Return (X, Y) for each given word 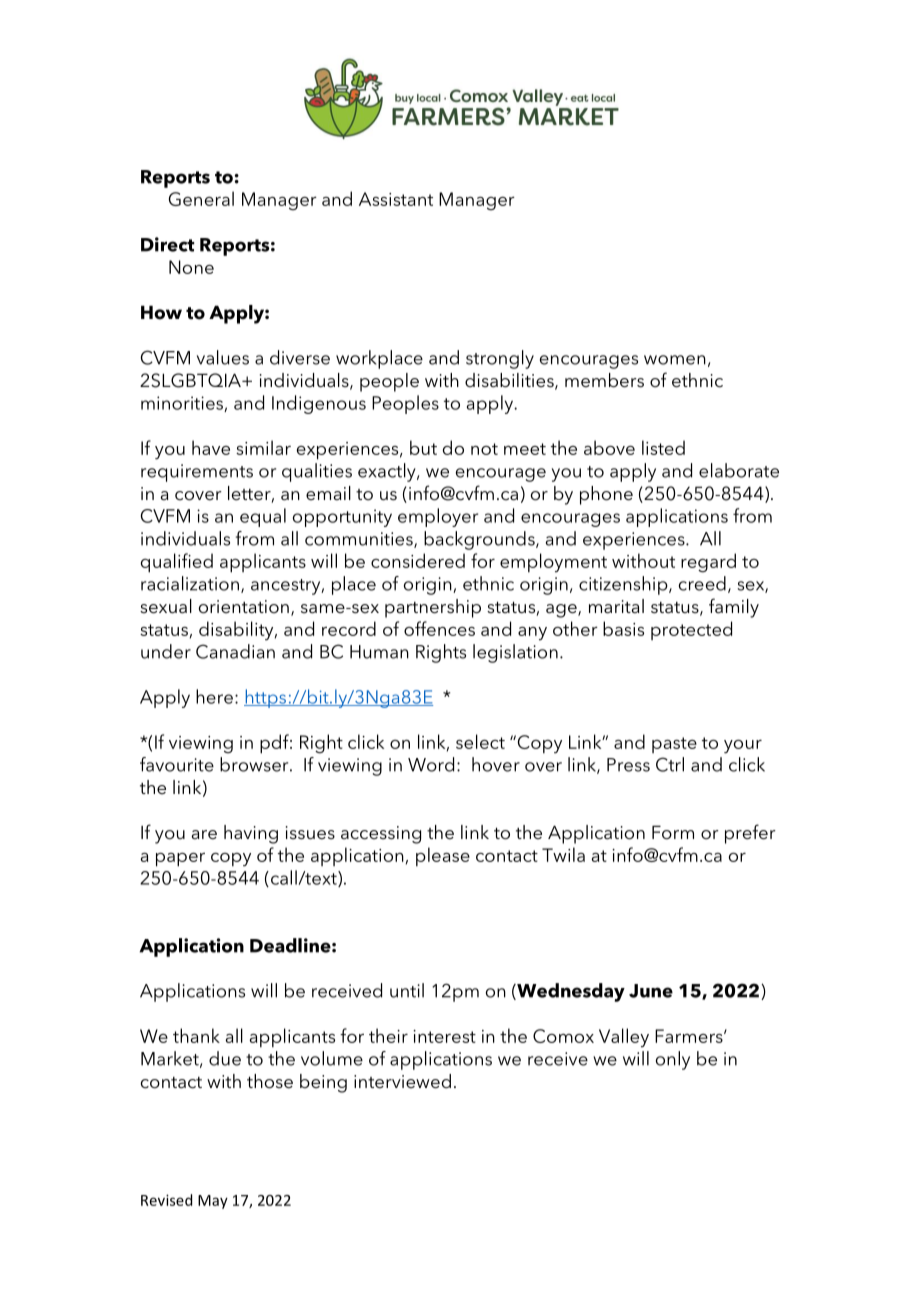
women (675, 360)
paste (674, 745)
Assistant (396, 199)
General (201, 198)
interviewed (402, 1081)
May (213, 1202)
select (480, 741)
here (214, 696)
